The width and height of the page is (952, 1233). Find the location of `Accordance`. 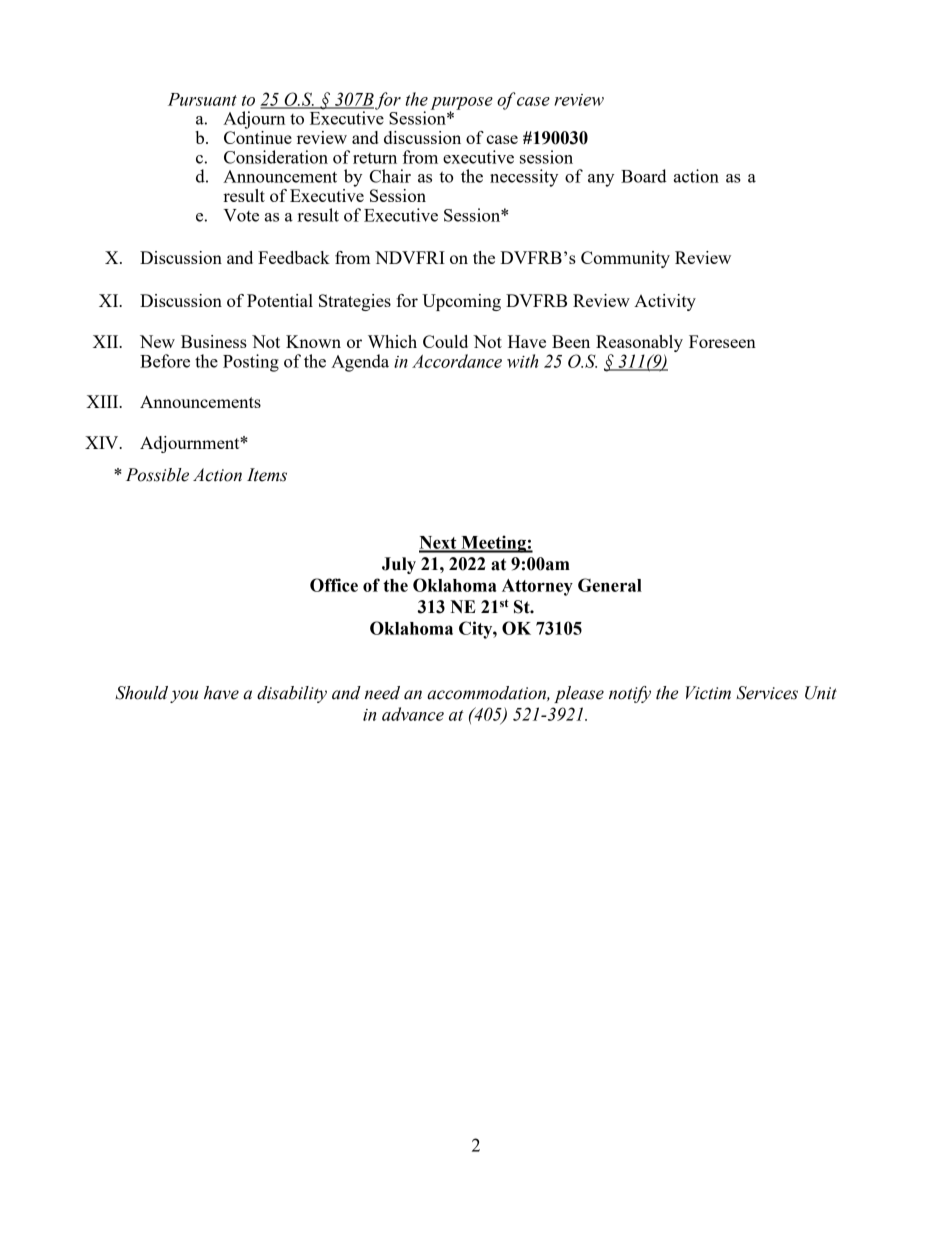

Accordance is located at coordinates (457, 361).
